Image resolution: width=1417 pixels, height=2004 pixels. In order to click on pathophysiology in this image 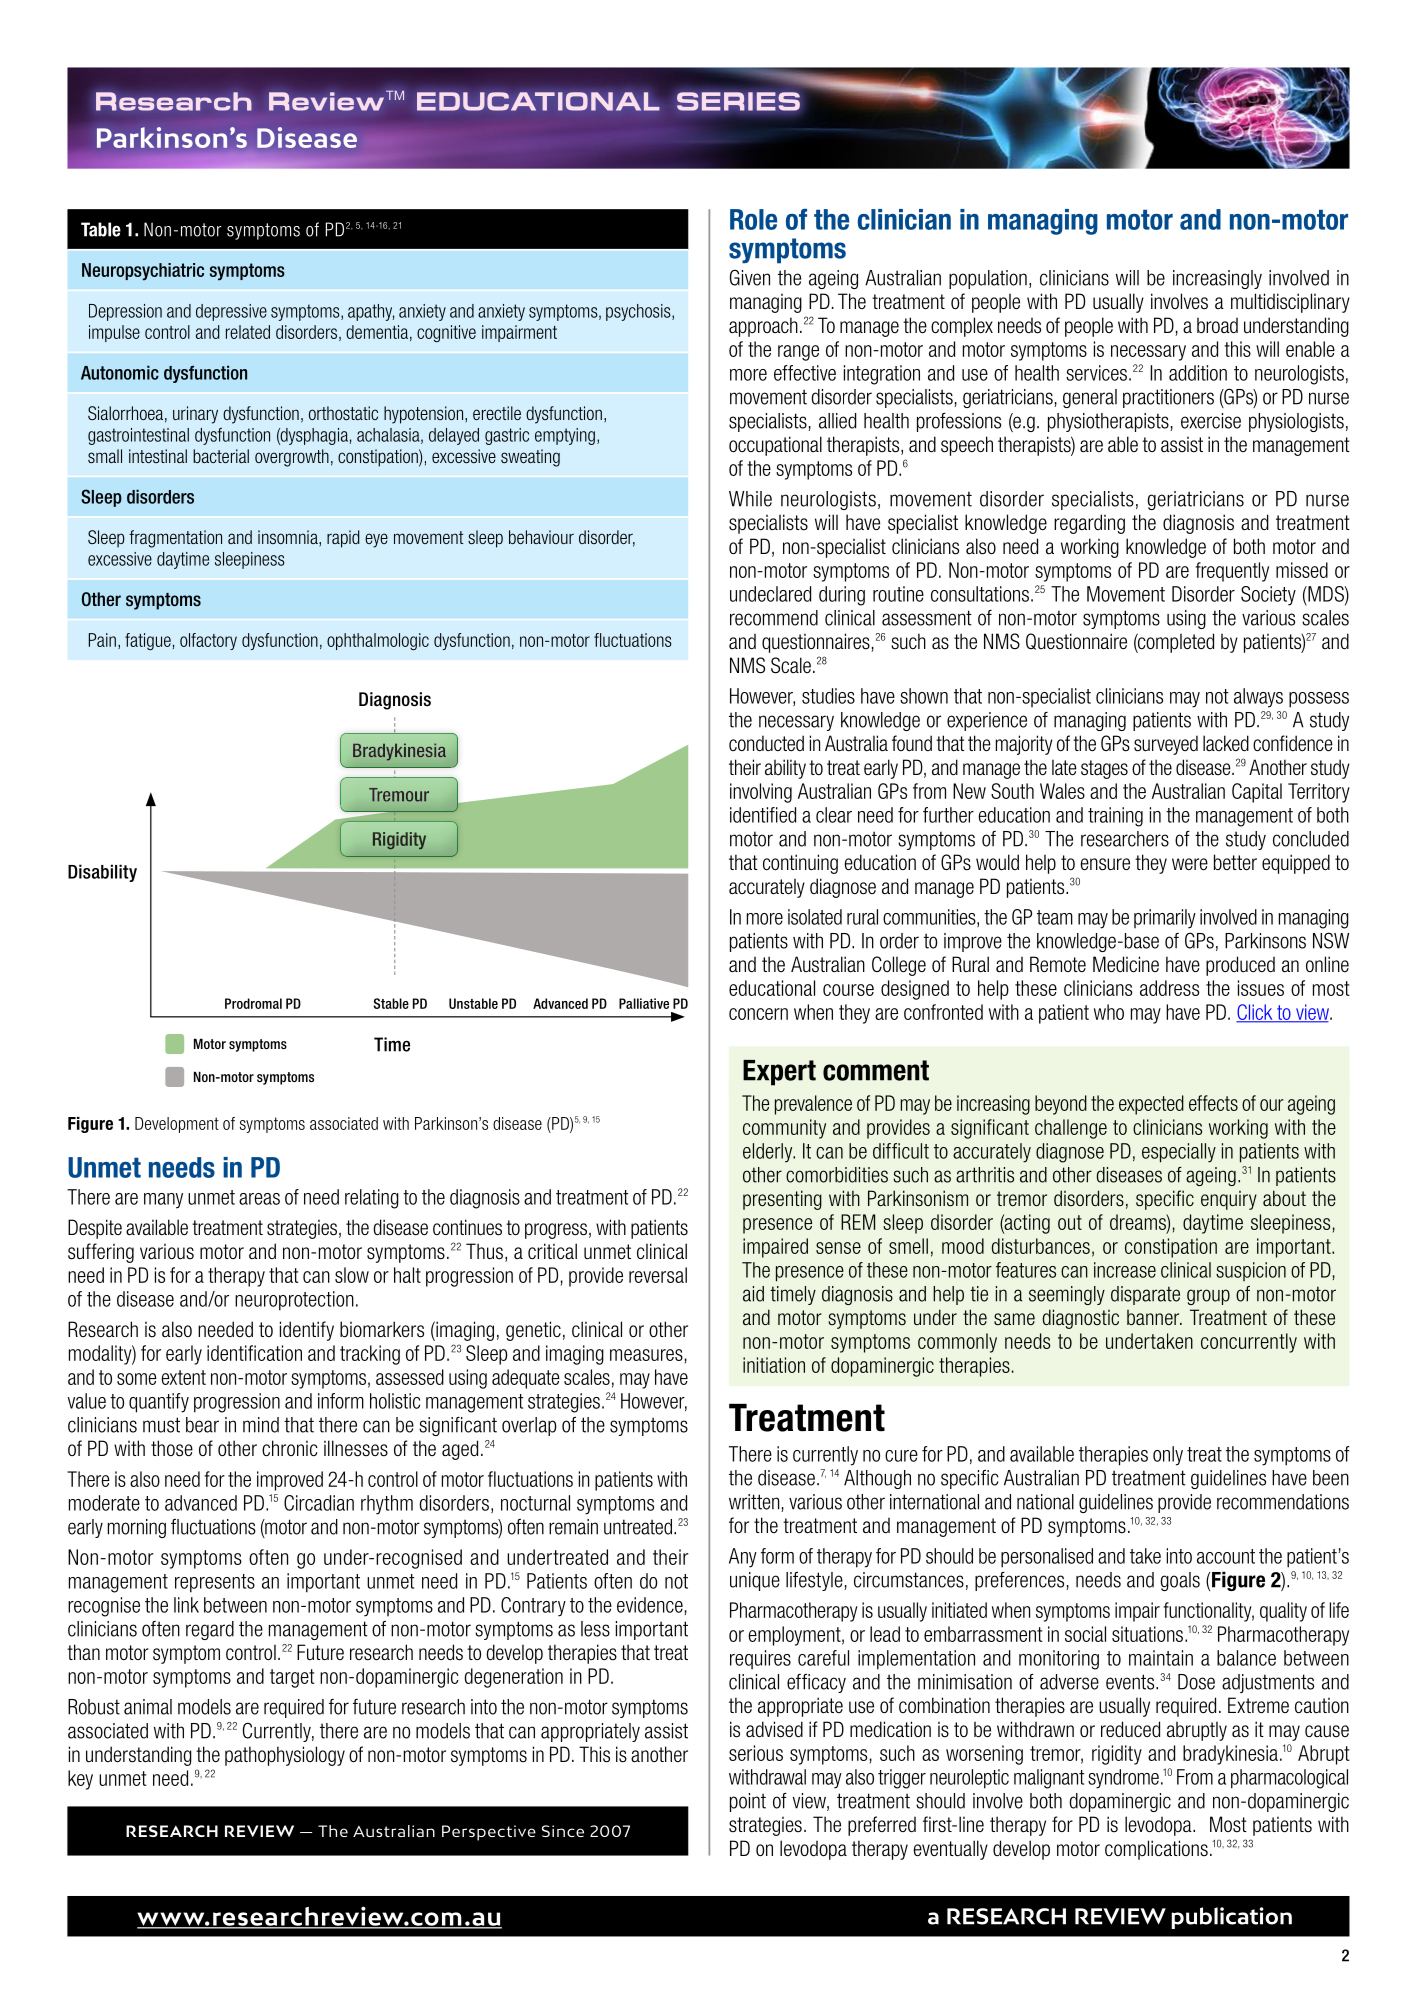, I will do `click(285, 1756)`.
